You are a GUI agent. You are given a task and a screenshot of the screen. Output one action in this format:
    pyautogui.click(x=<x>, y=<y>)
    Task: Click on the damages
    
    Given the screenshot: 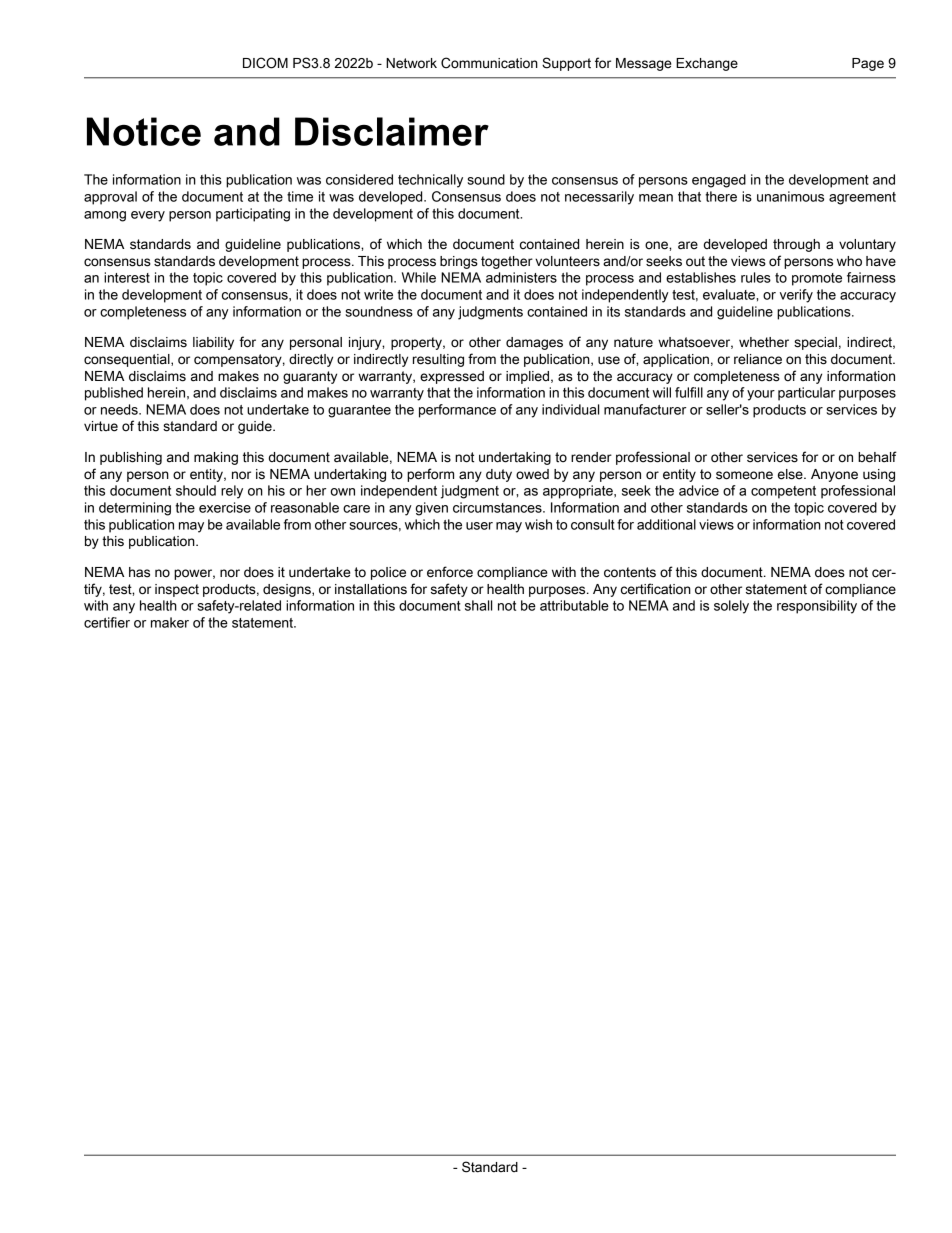 What is the action you would take?
    pyautogui.click(x=534, y=343)
